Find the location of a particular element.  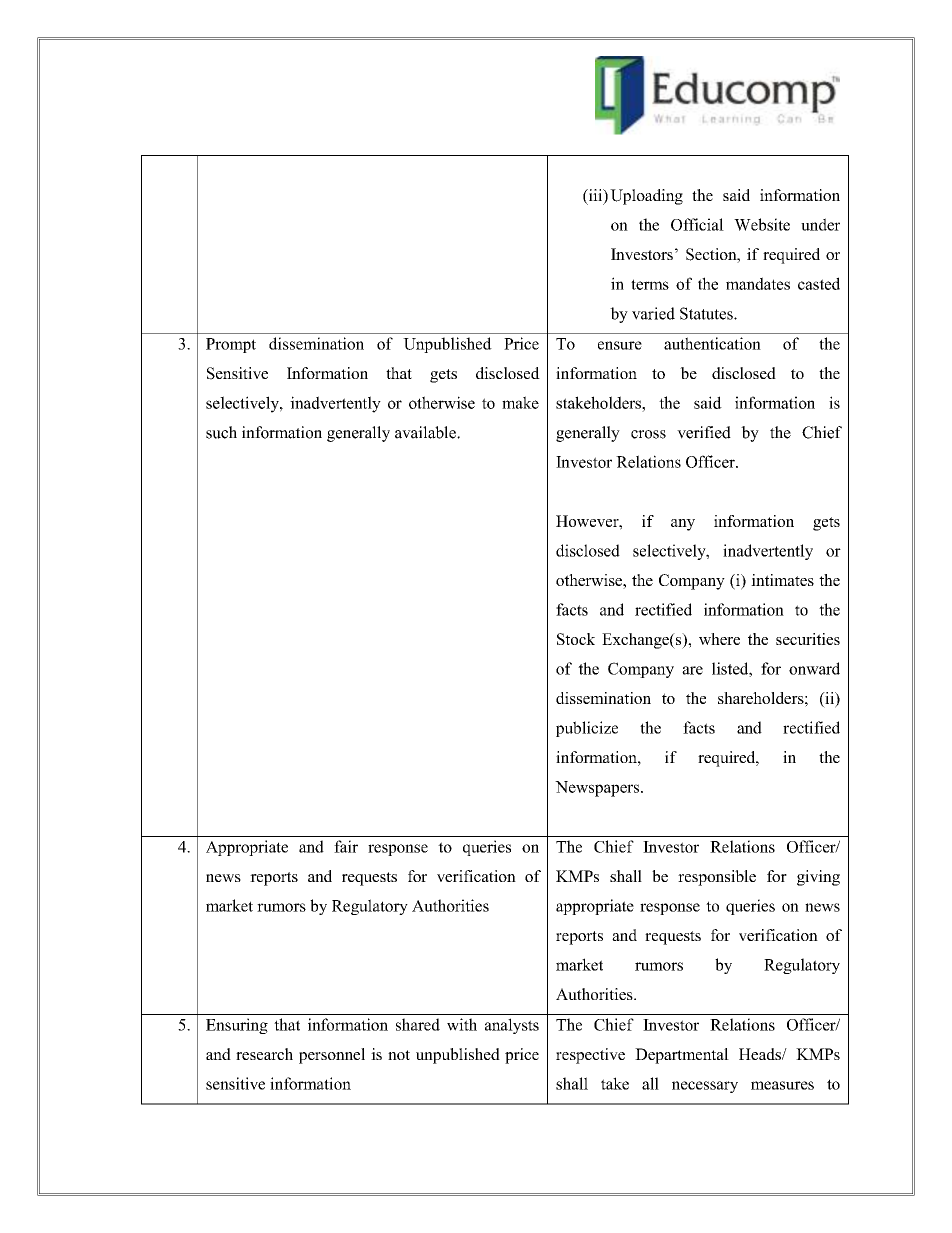

where is located at coordinates (719, 639).
